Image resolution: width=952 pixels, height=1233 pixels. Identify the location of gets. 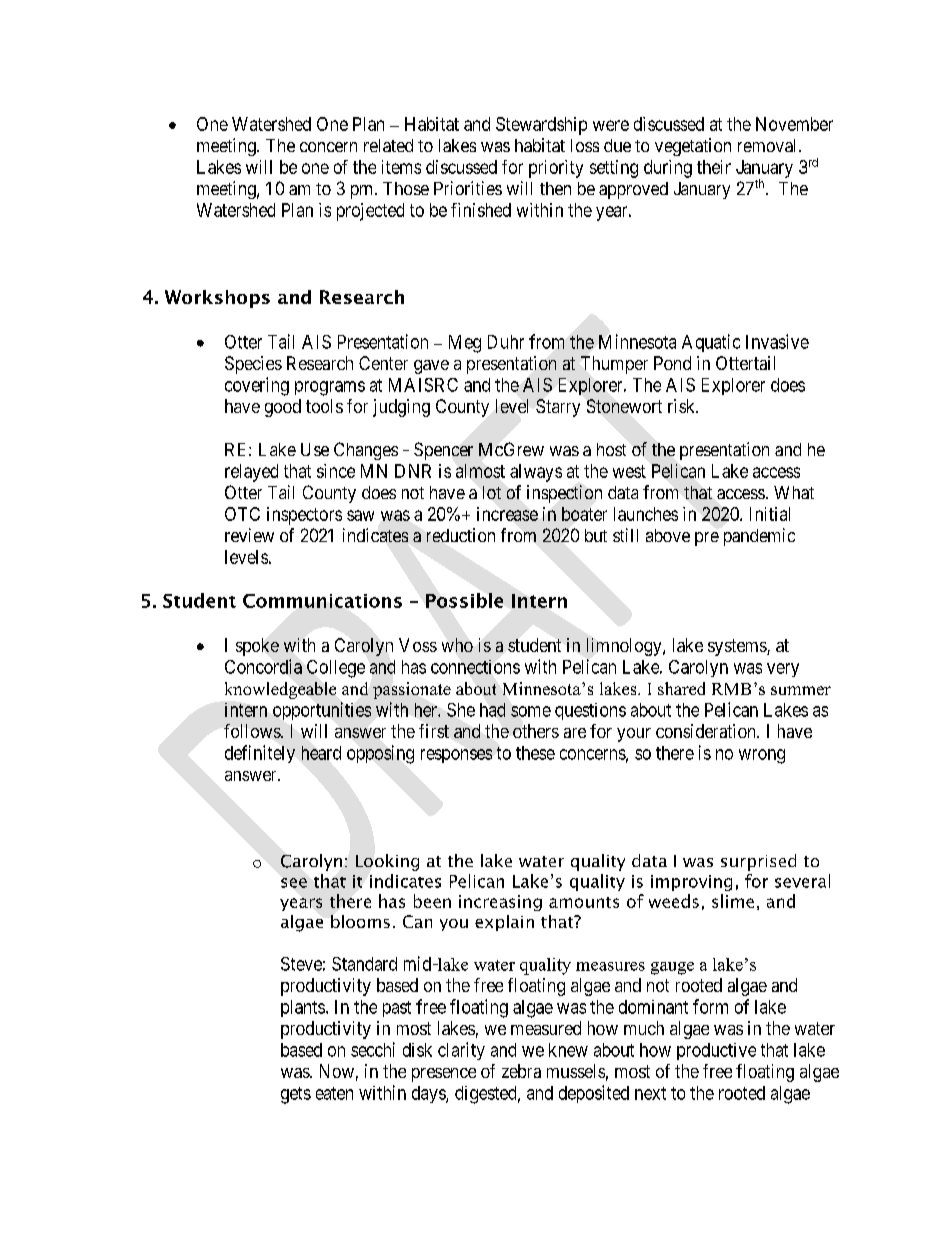
(296, 1095).
